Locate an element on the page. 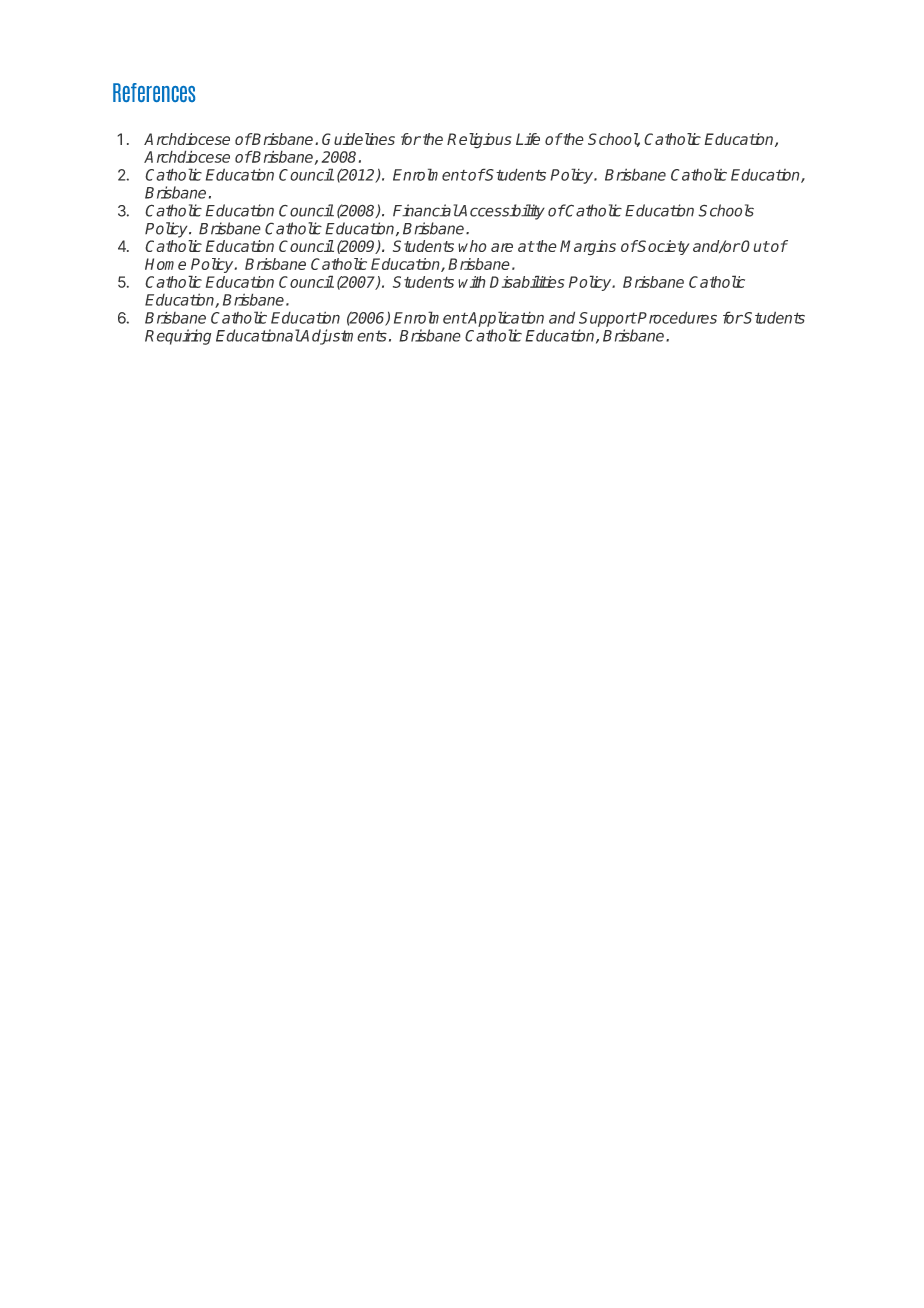 Image resolution: width=924 pixels, height=1308 pixels. Life is located at coordinates (528, 139).
